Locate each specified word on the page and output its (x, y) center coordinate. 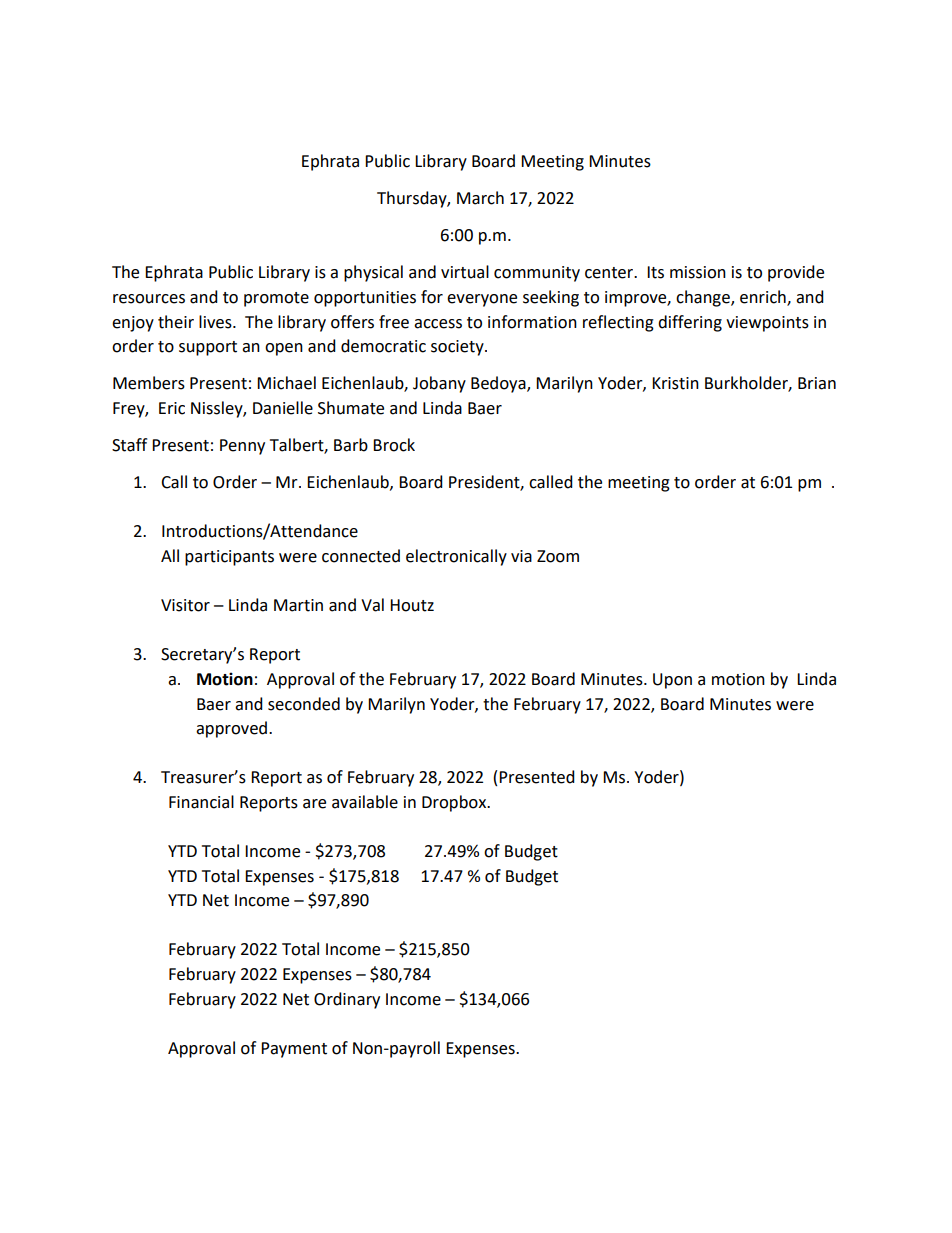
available (365, 802)
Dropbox (455, 803)
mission (698, 272)
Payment (294, 1050)
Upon (672, 681)
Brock (394, 445)
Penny (242, 447)
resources (149, 299)
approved (233, 729)
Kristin (675, 383)
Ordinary (347, 1000)
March (480, 198)
